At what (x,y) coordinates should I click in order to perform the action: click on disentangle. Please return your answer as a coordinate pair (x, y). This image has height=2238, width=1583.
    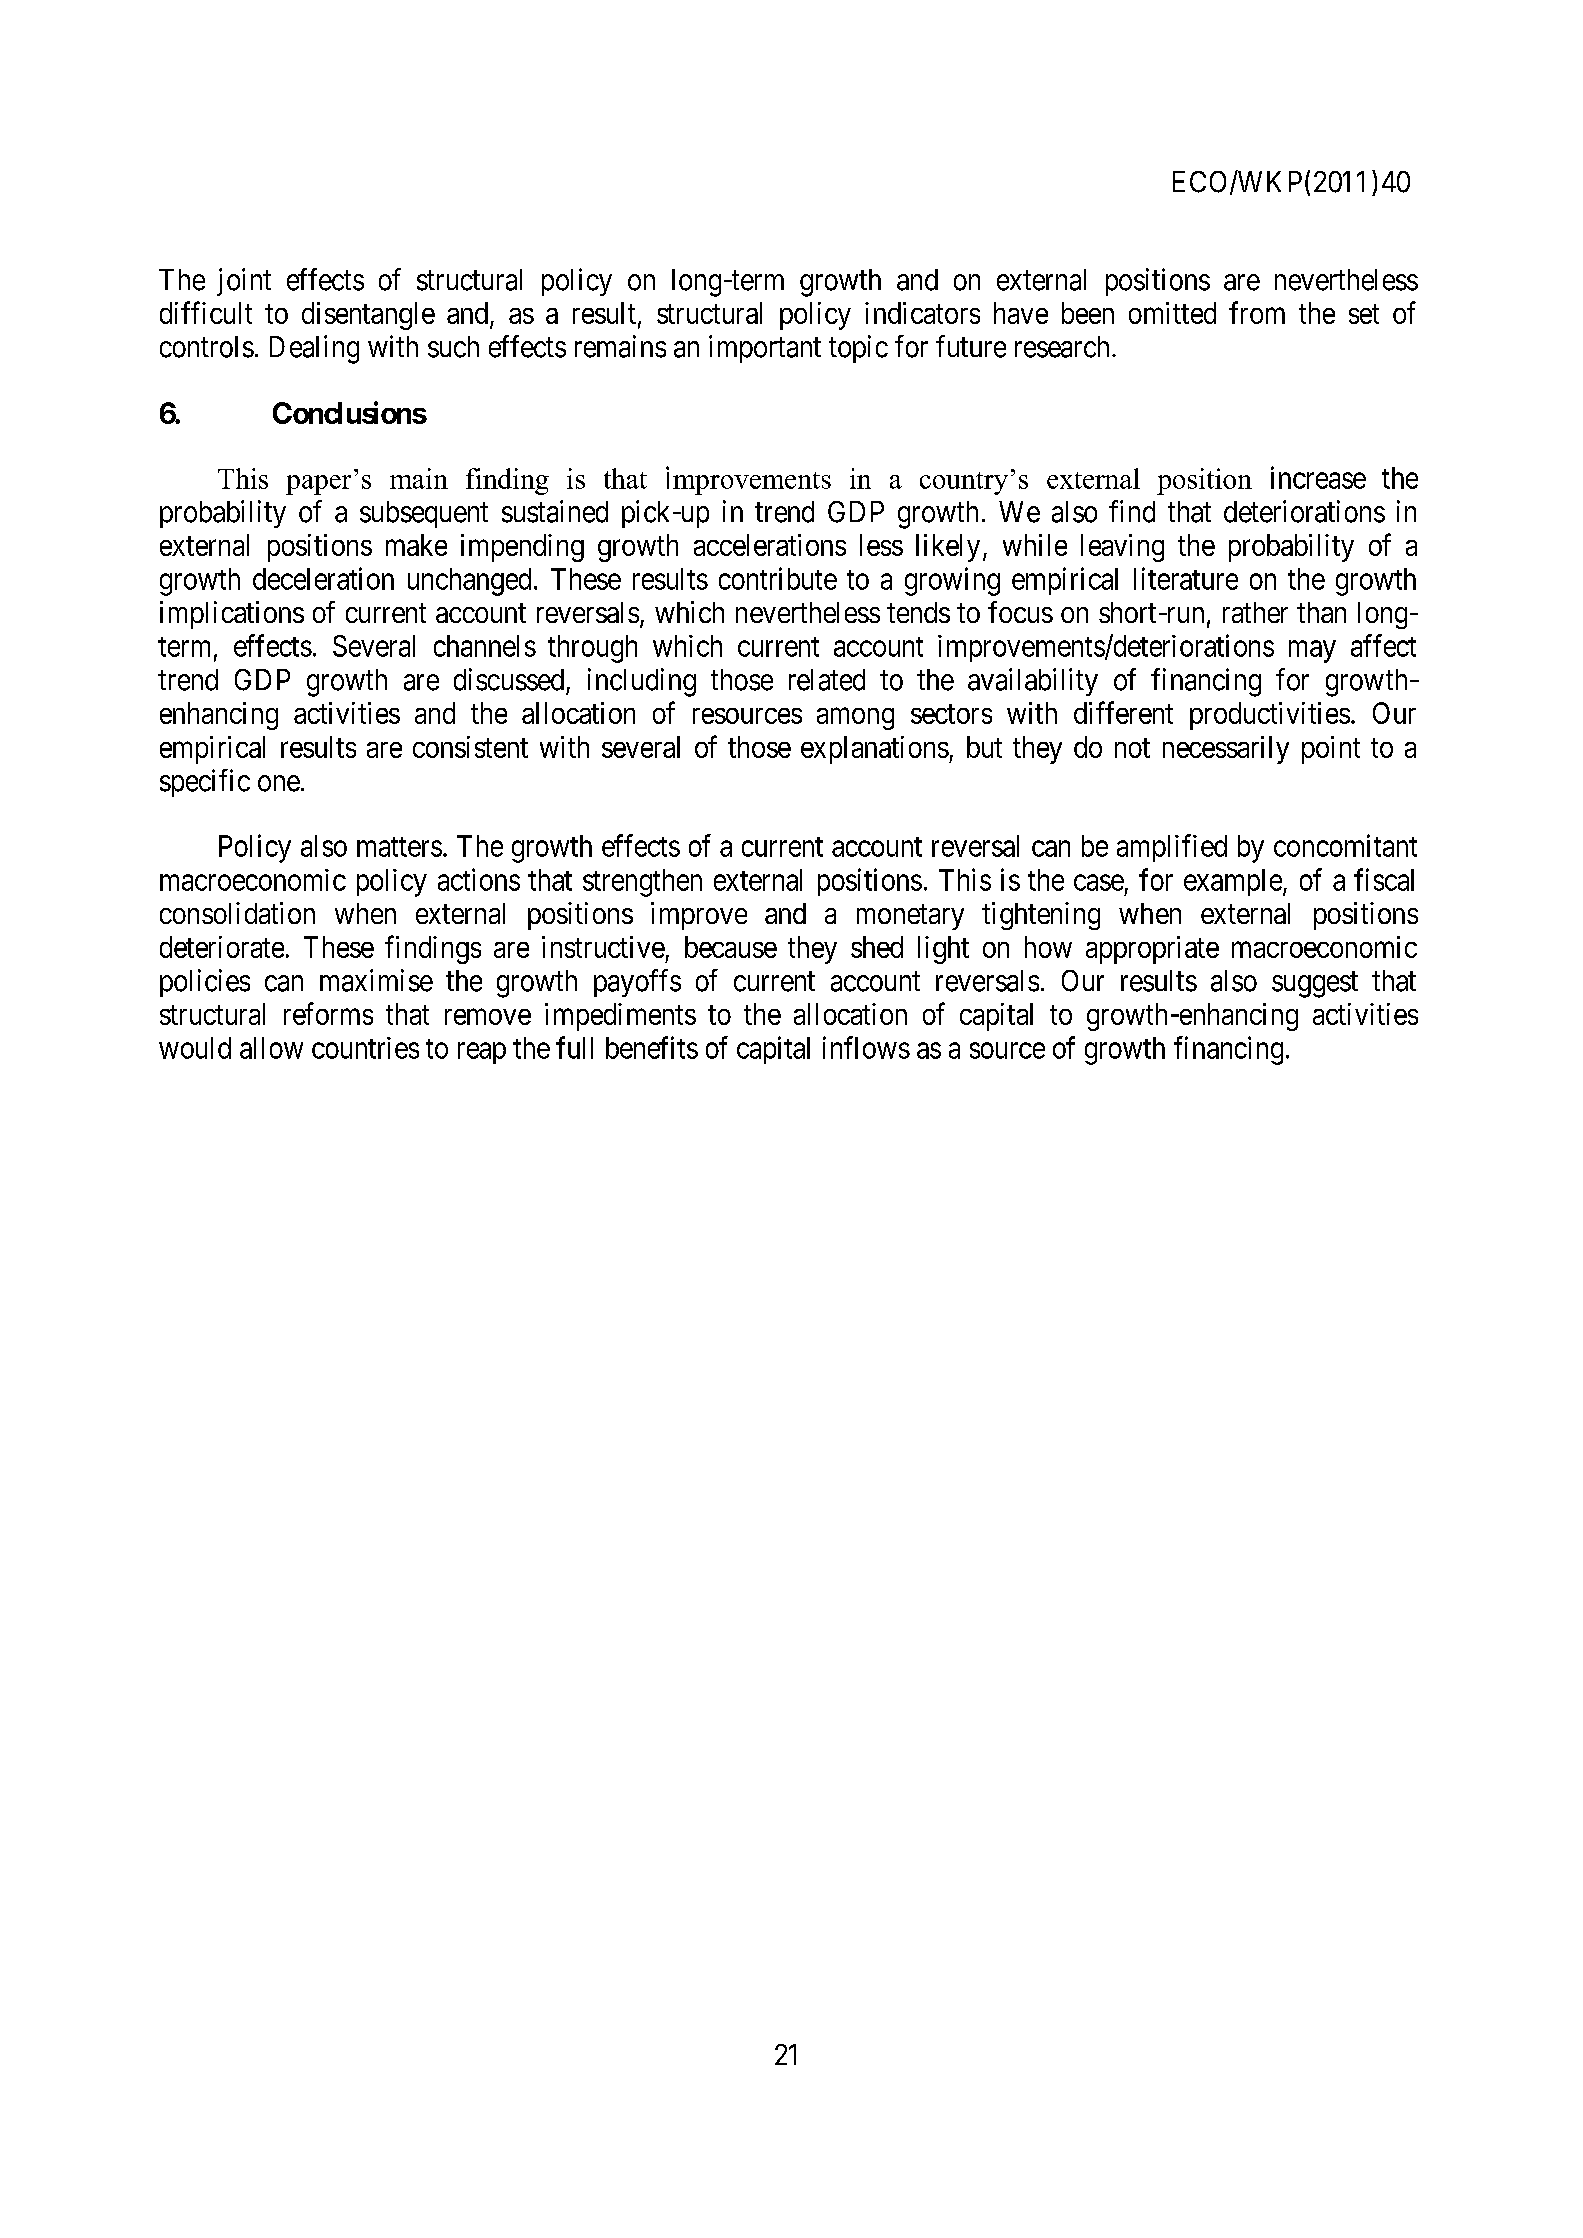
    Looking at the image, I should click on (368, 316).
